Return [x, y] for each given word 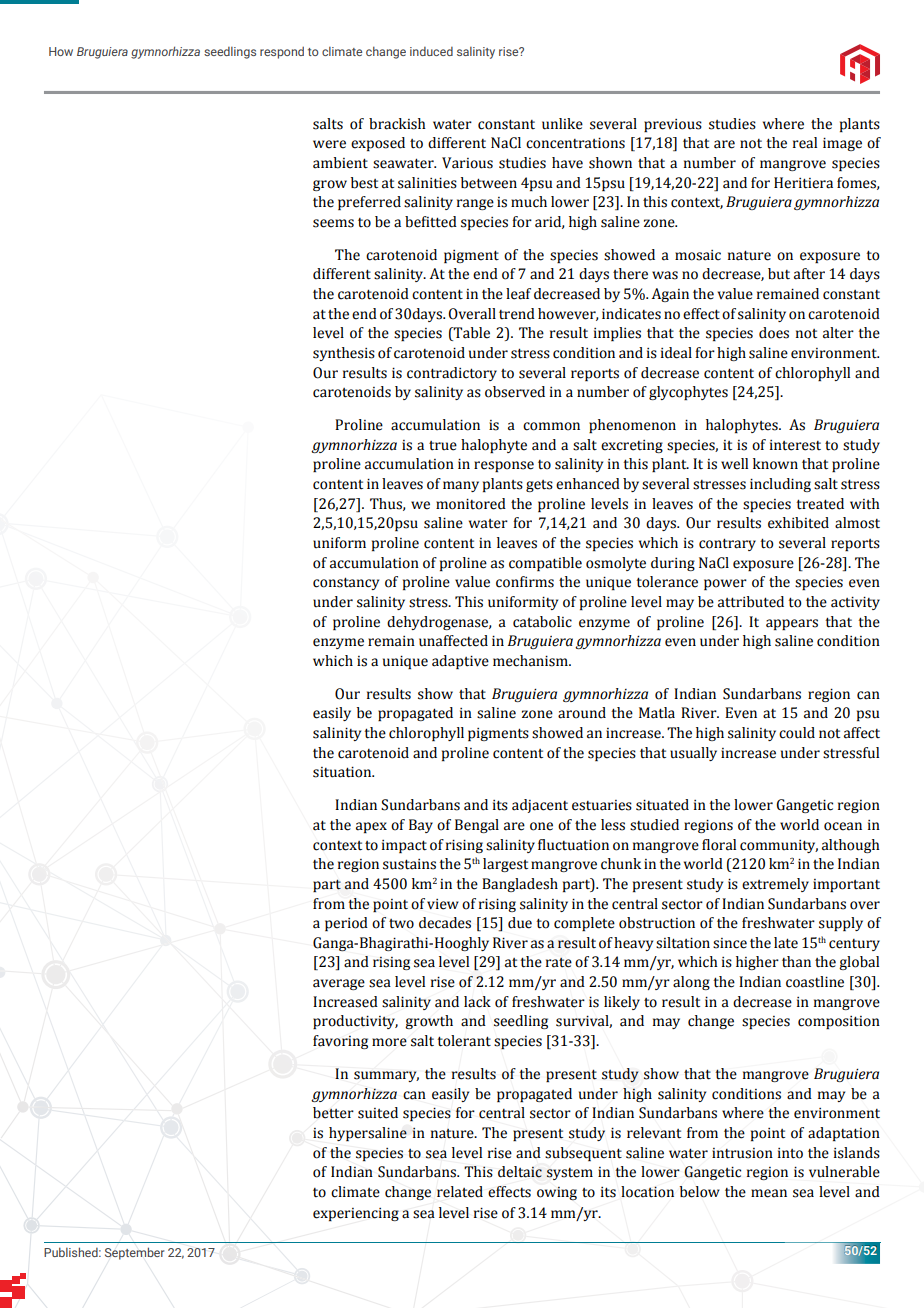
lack [477, 1002]
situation [343, 772]
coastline [815, 982]
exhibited [798, 523]
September [134, 1253]
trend [517, 314]
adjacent [540, 806]
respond [282, 52]
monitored [471, 504]
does [774, 333]
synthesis [344, 354]
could [797, 733]
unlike [562, 124]
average [339, 984]
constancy [346, 583]
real [805, 143]
